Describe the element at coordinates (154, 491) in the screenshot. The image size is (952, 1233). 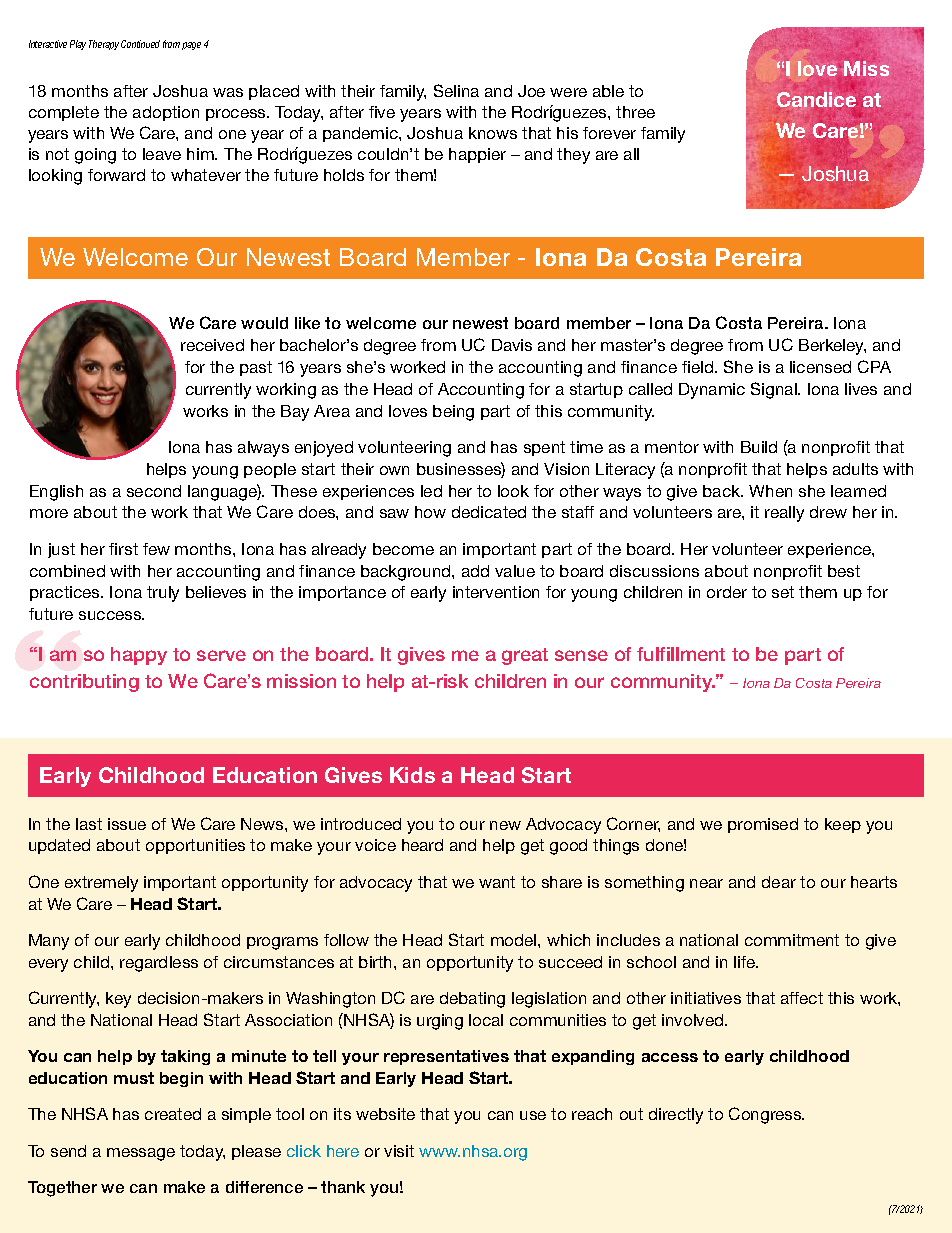
I see `second` at that location.
